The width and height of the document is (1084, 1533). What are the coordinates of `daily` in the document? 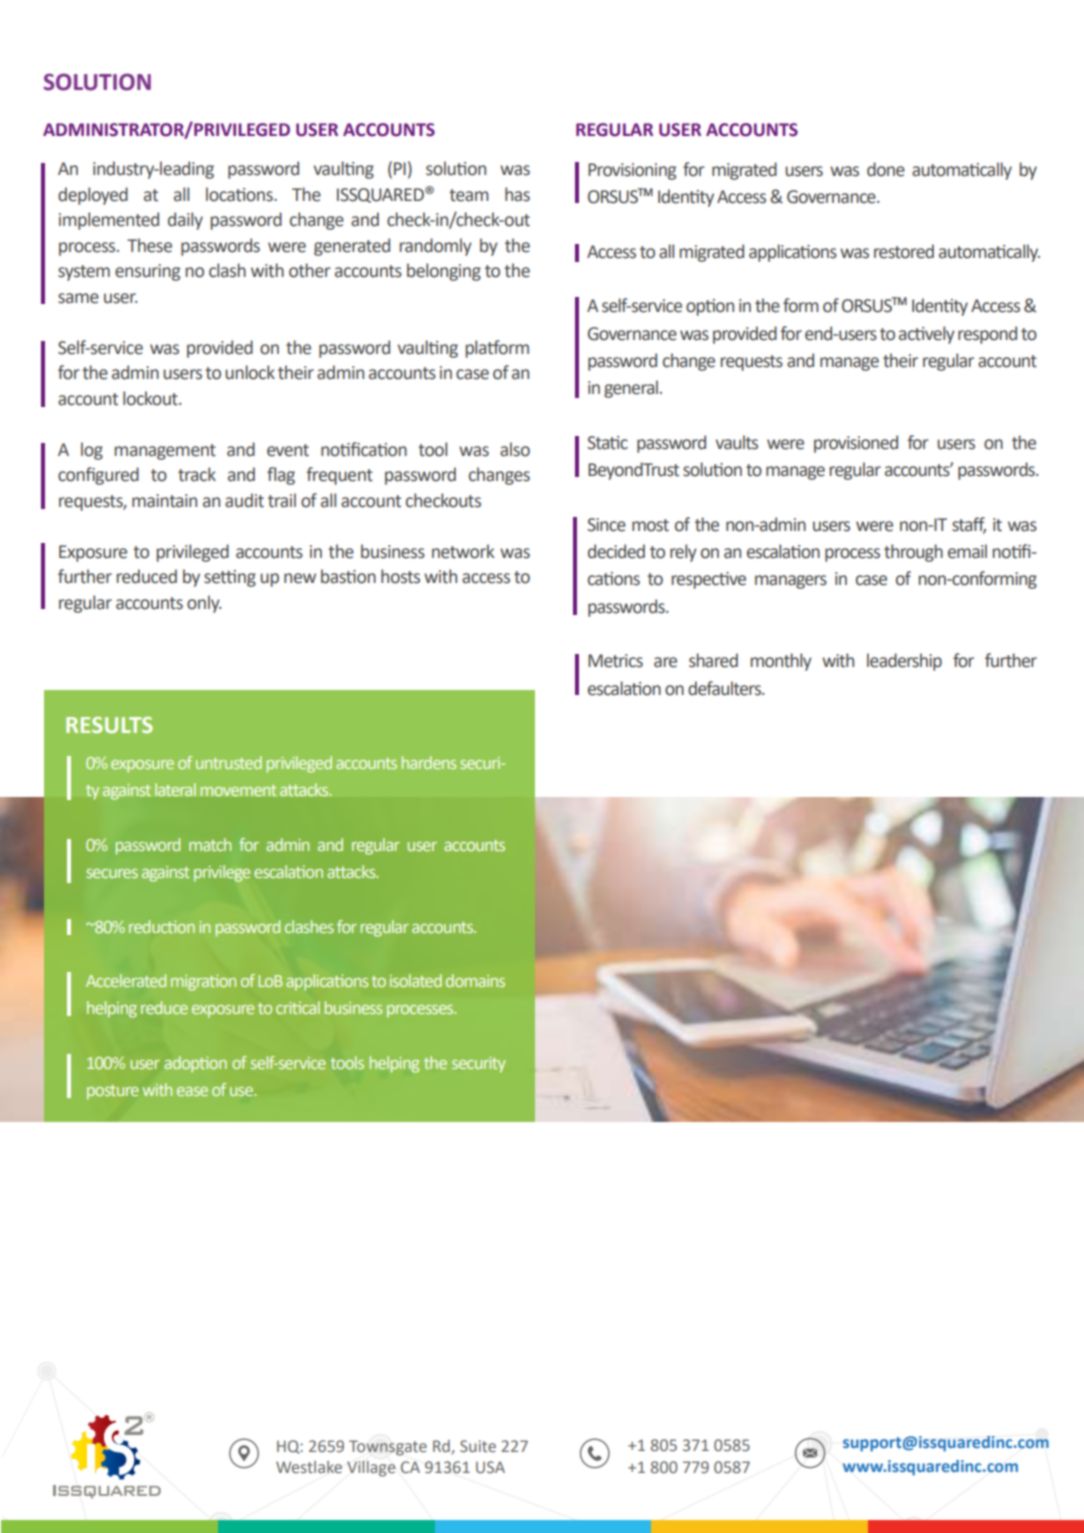 It's located at (185, 221).
